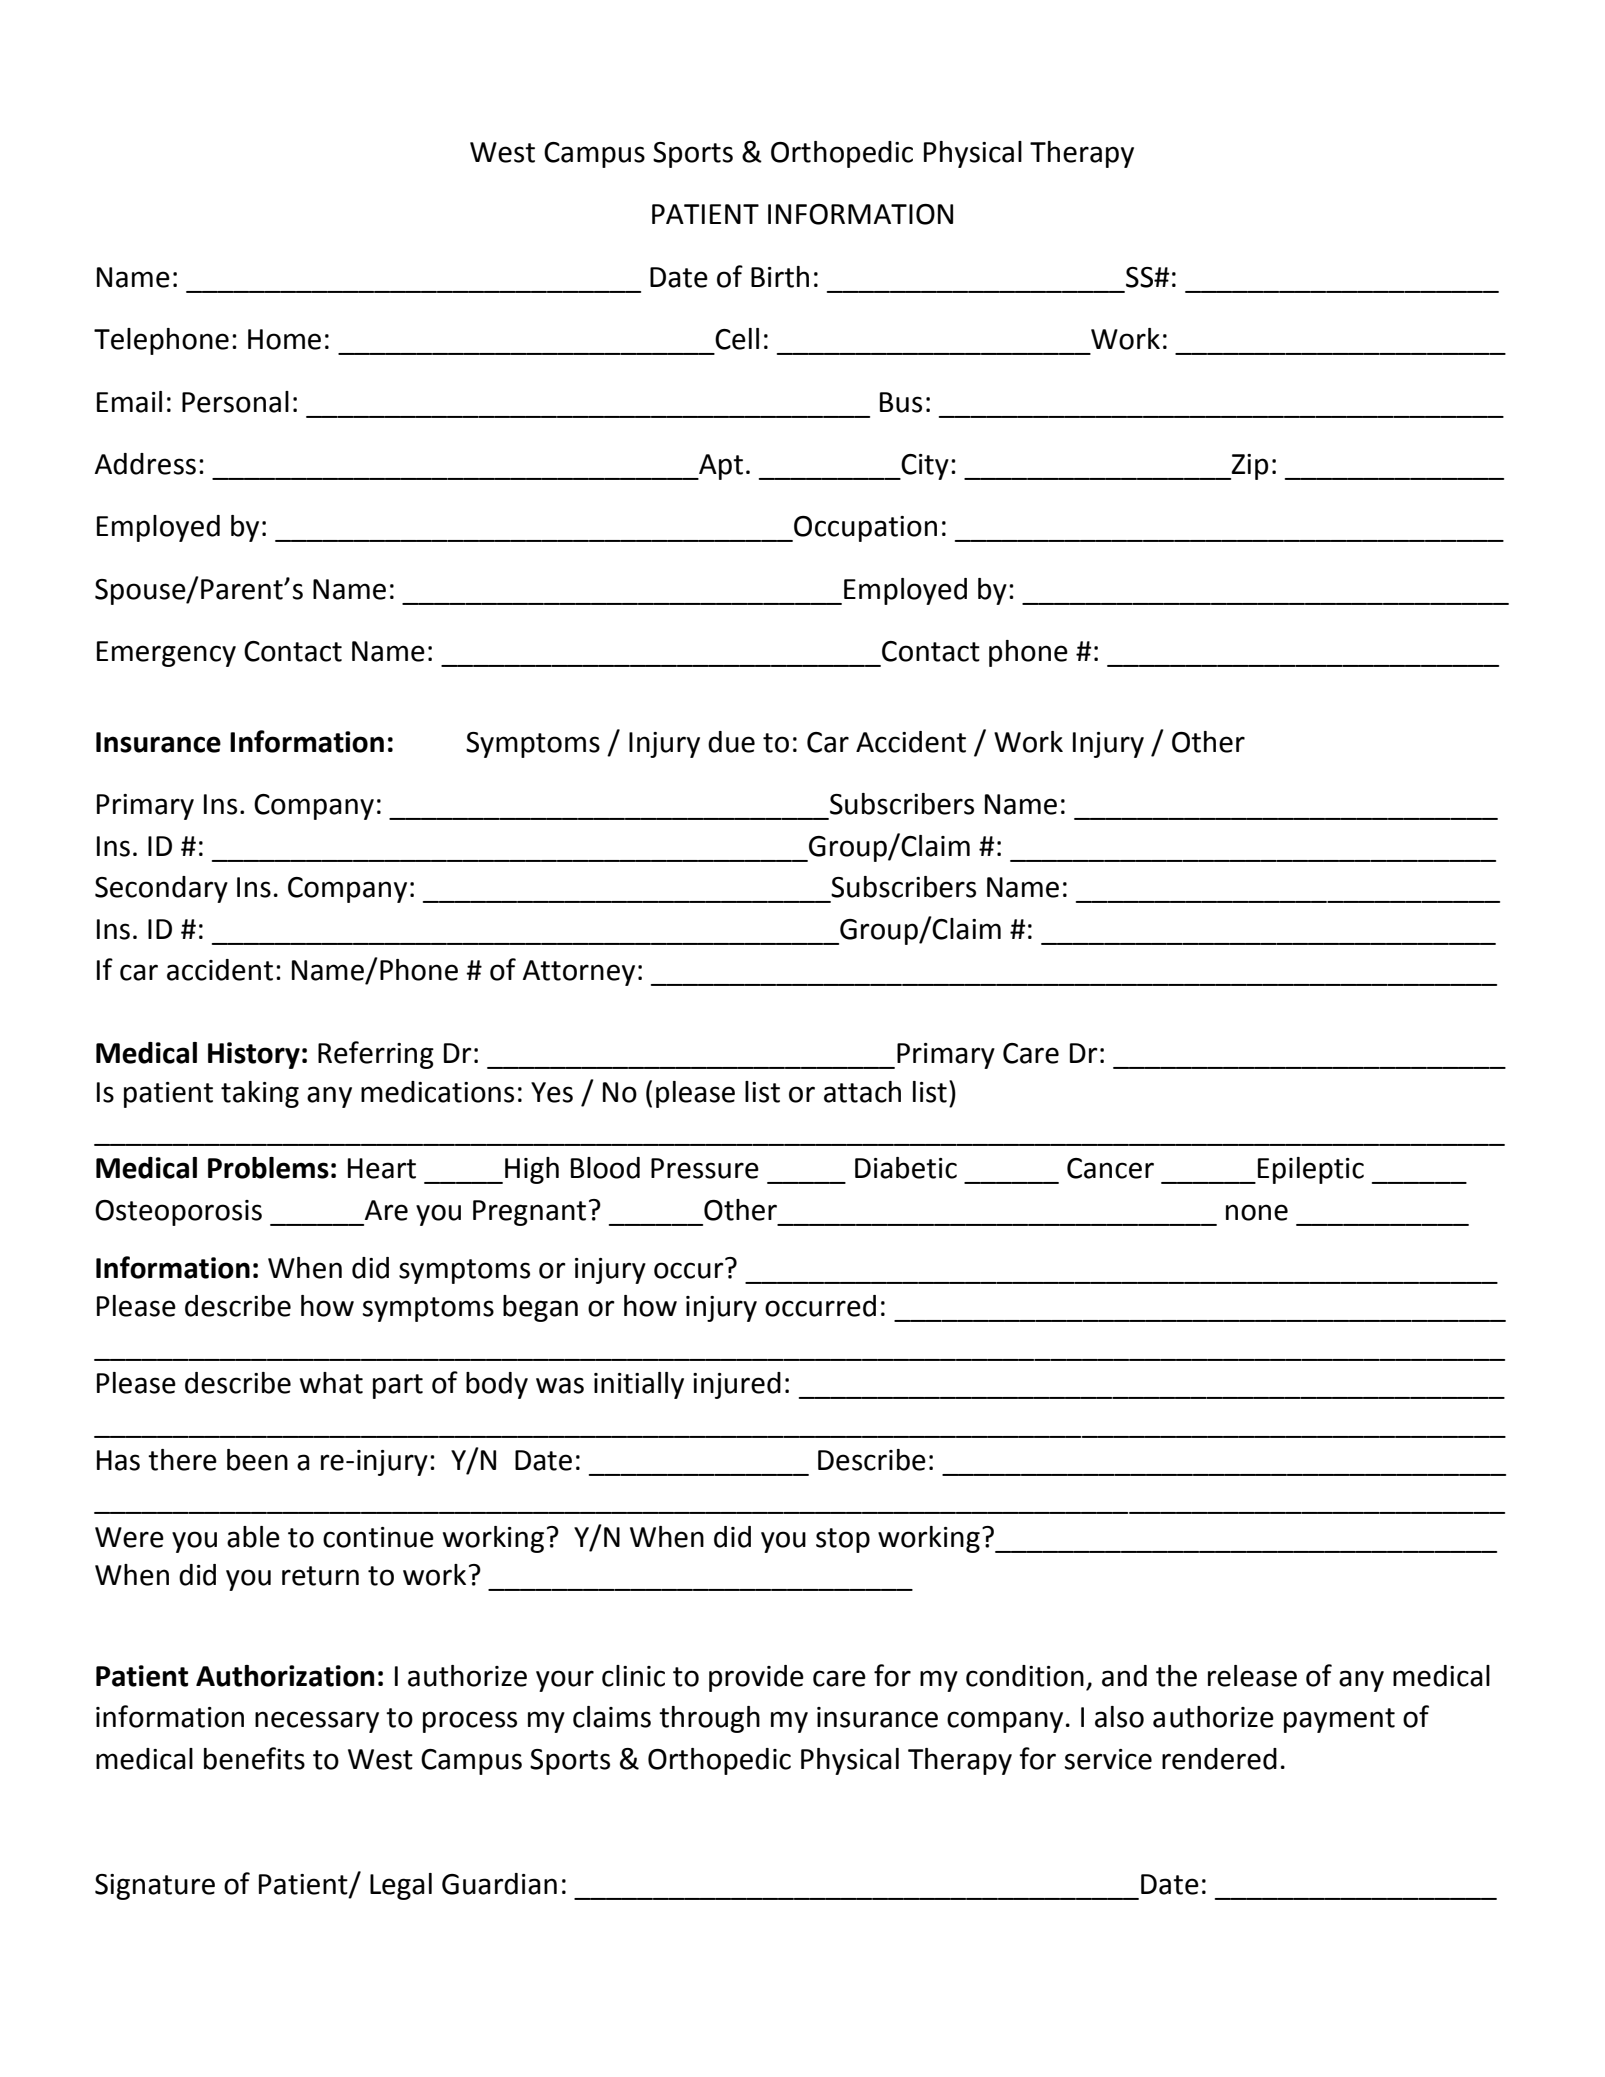  What do you see at coordinates (1110, 1168) in the screenshot?
I see `Cancer` at bounding box center [1110, 1168].
